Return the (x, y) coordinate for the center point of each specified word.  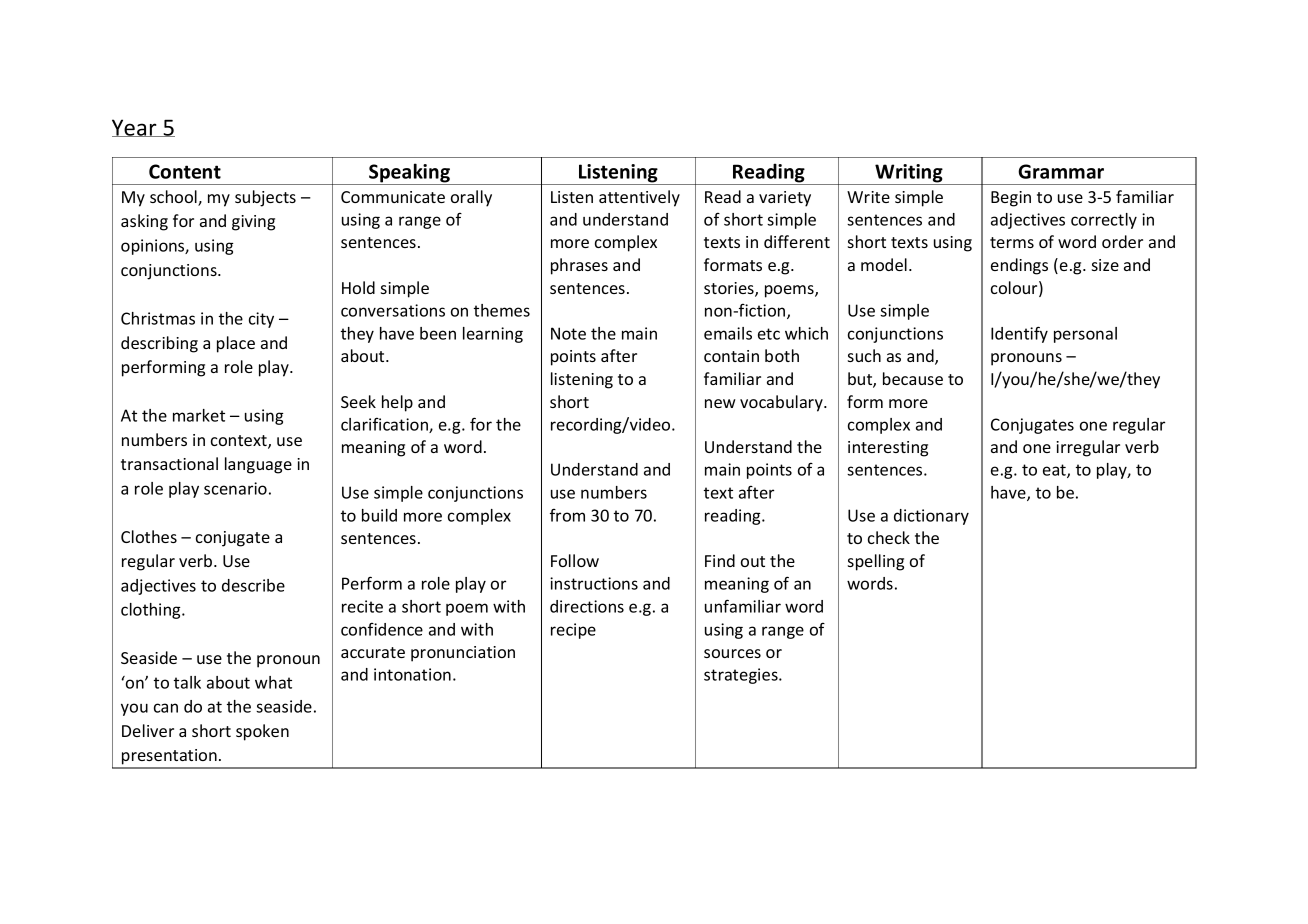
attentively (639, 198)
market (199, 415)
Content (185, 171)
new (720, 403)
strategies (742, 676)
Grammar (1061, 171)
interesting (888, 449)
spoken (262, 732)
